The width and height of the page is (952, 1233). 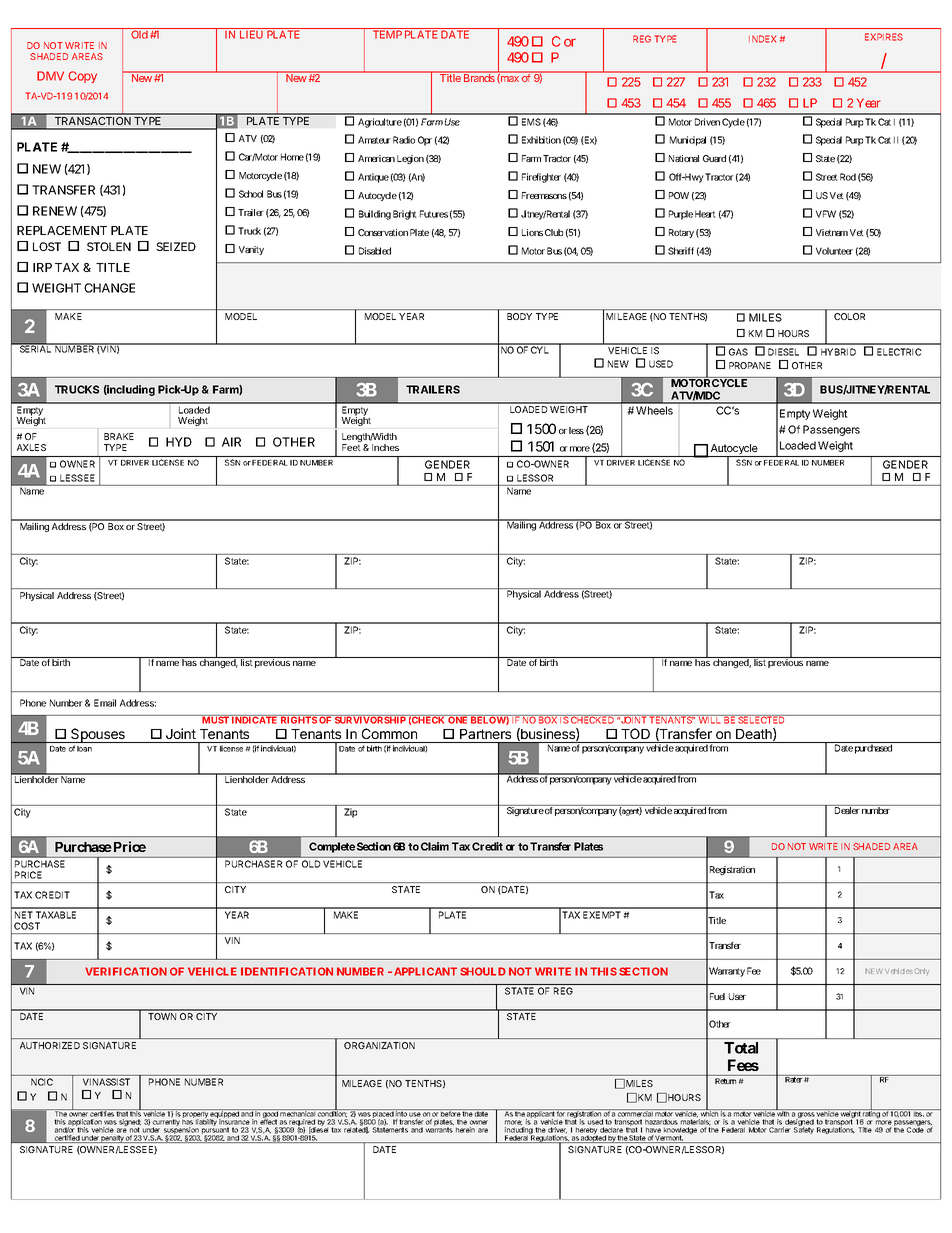 I want to click on Email, so click(x=105, y=703).
